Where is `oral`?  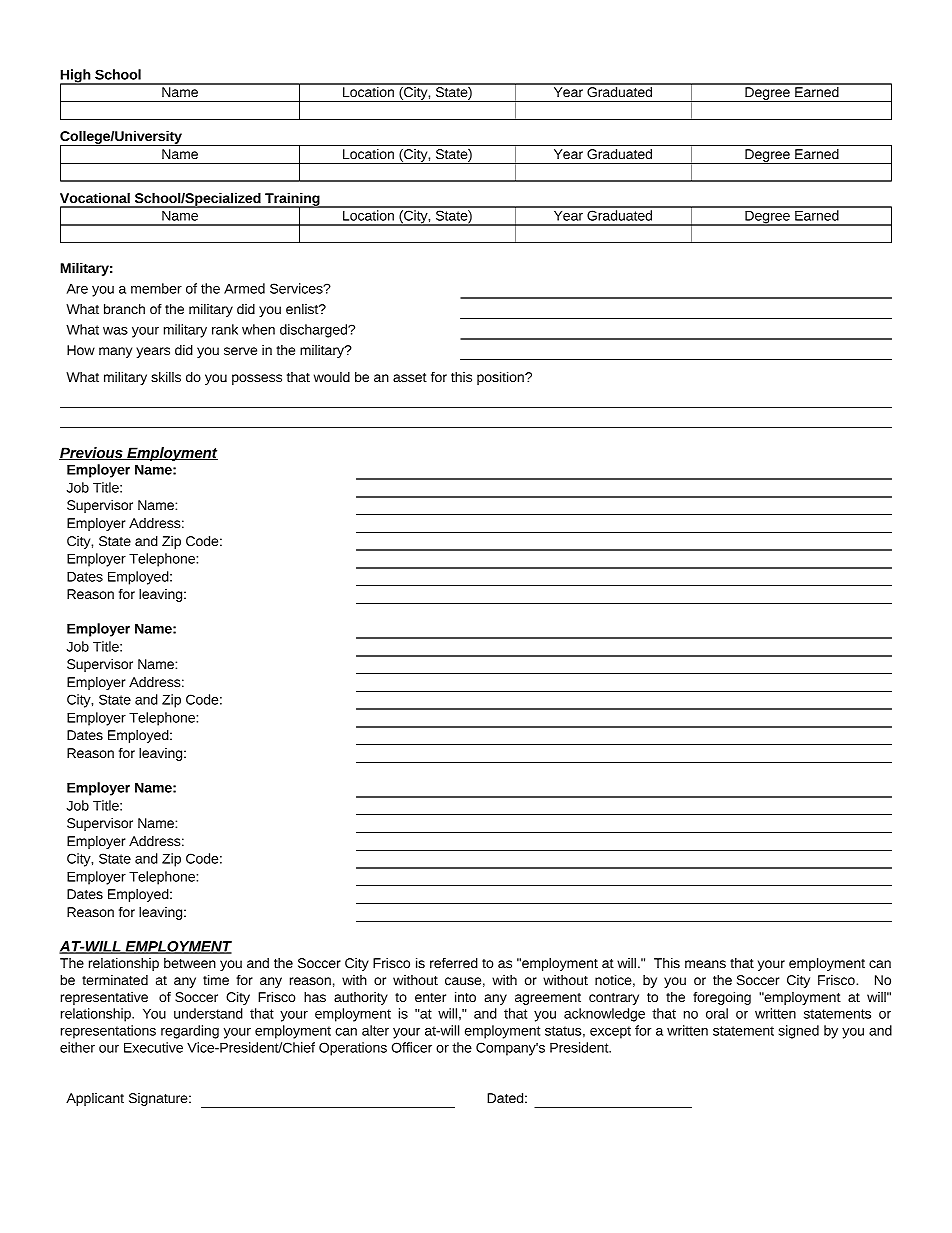 oral is located at coordinates (717, 1013).
